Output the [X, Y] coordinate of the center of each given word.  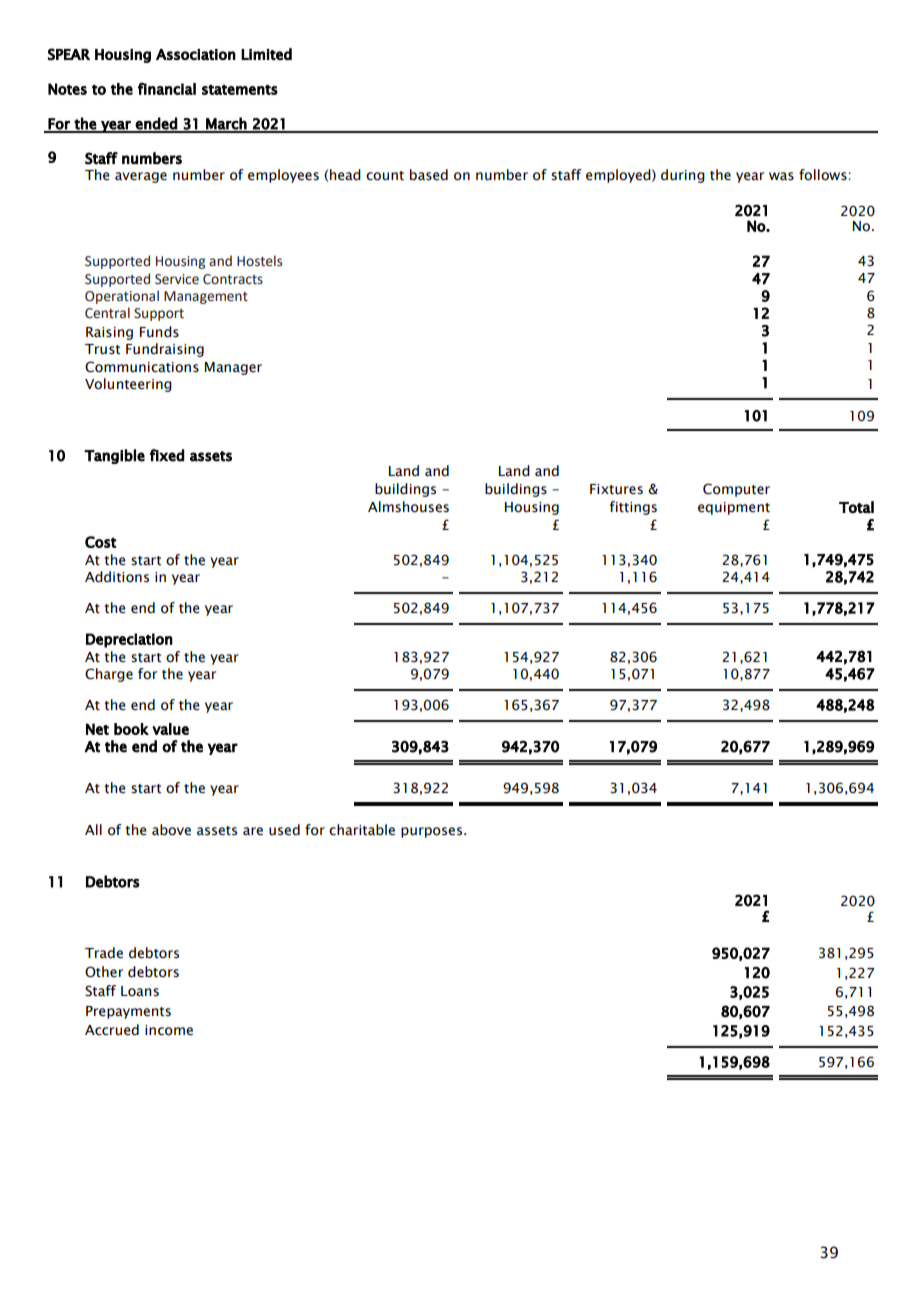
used [284, 830]
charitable [362, 830]
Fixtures [616, 489]
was [781, 176]
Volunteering [128, 385]
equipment [734, 508]
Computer [736, 490]
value [170, 729]
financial [167, 88]
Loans [140, 991]
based [429, 175]
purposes [433, 832]
